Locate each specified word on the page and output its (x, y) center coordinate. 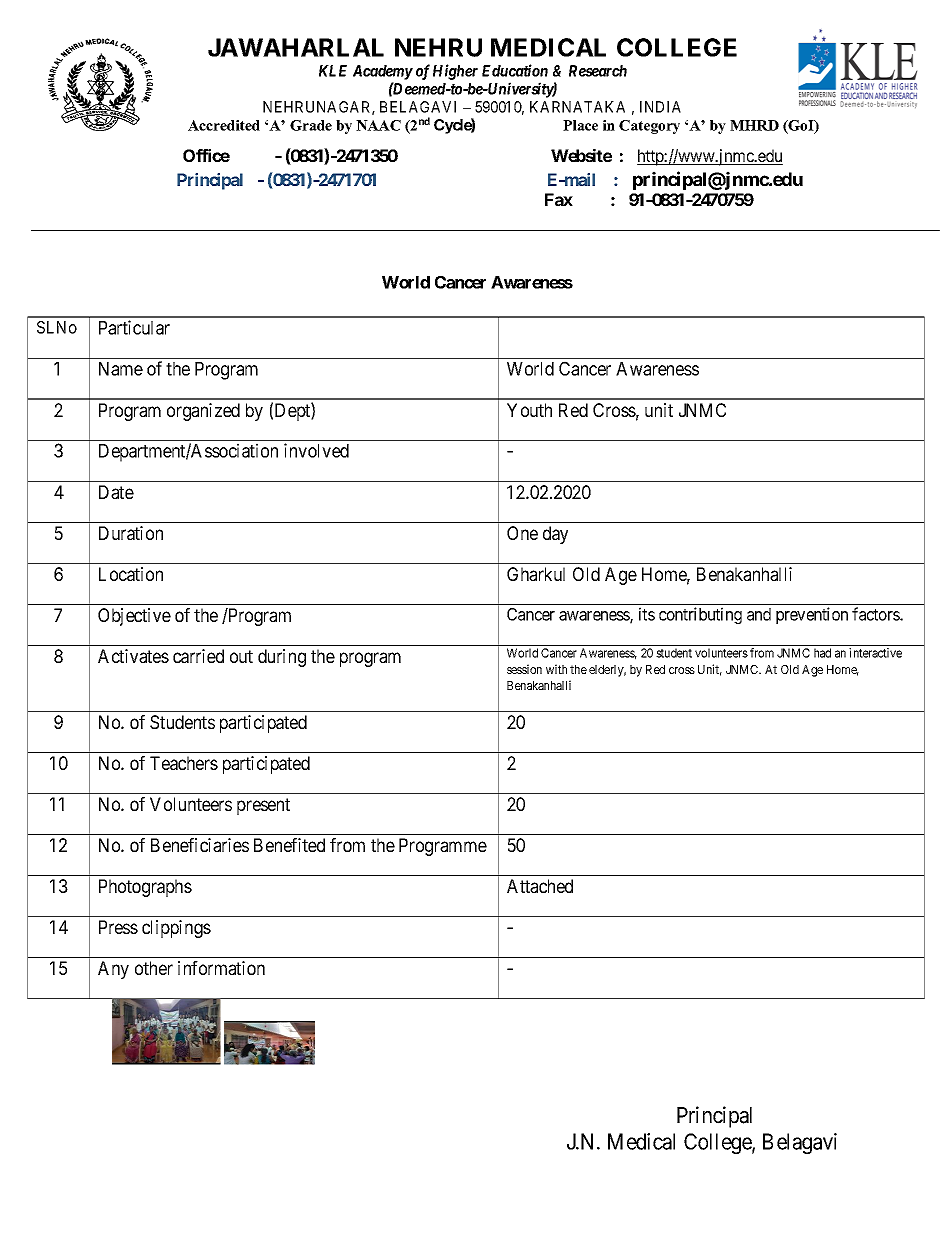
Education (515, 70)
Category (649, 127)
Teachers (184, 763)
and (759, 614)
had (822, 653)
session (524, 669)
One (522, 533)
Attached (540, 886)
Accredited (224, 125)
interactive (875, 653)
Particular (134, 327)
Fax (559, 199)
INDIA (660, 107)
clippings (176, 929)
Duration (131, 533)
